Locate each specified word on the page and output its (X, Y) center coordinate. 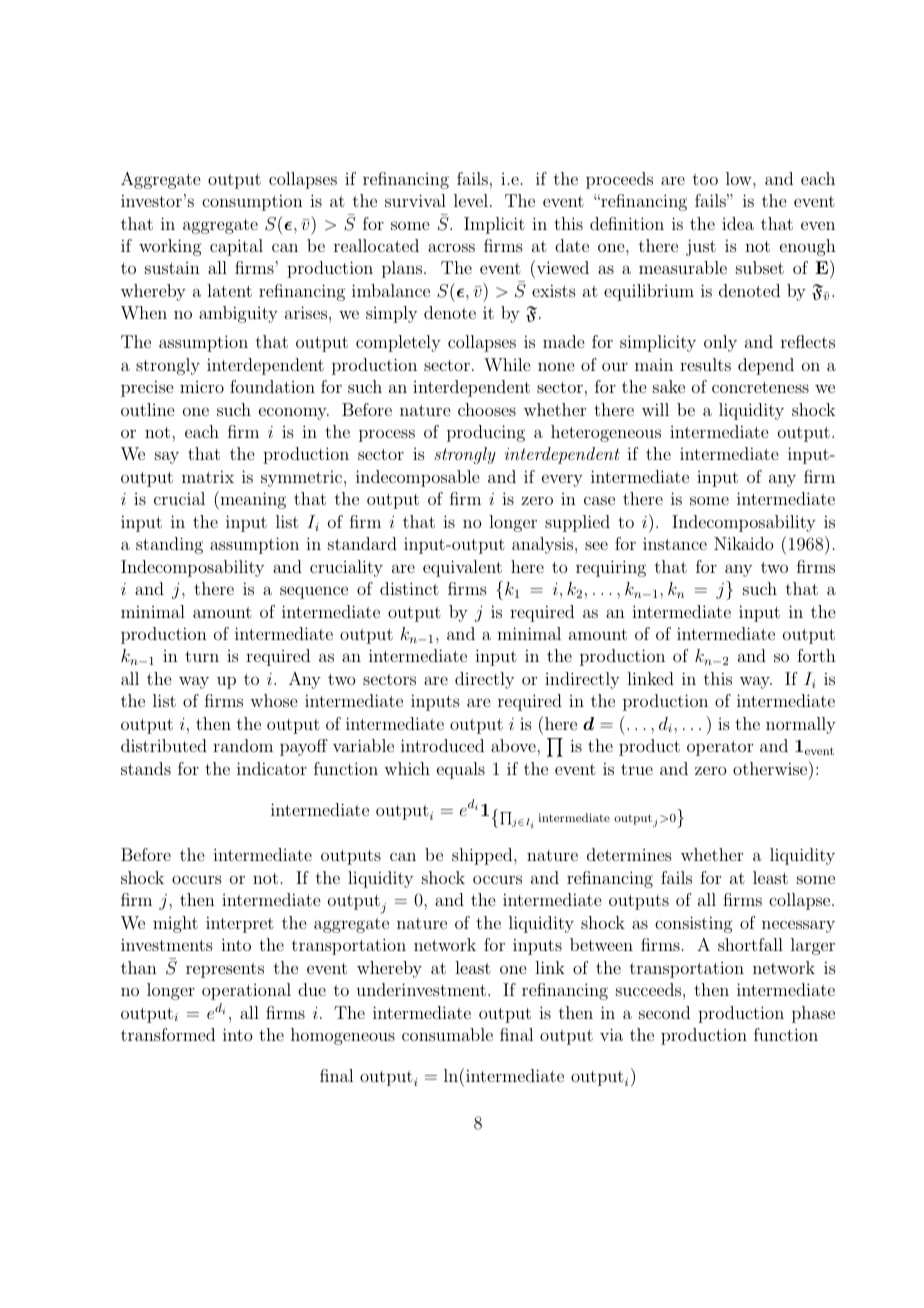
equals (461, 770)
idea (738, 223)
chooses (487, 409)
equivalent (462, 568)
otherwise (771, 768)
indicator (272, 768)
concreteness (760, 387)
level (471, 200)
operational (246, 991)
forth (816, 655)
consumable (447, 1034)
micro (202, 387)
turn (202, 656)
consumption (252, 202)
